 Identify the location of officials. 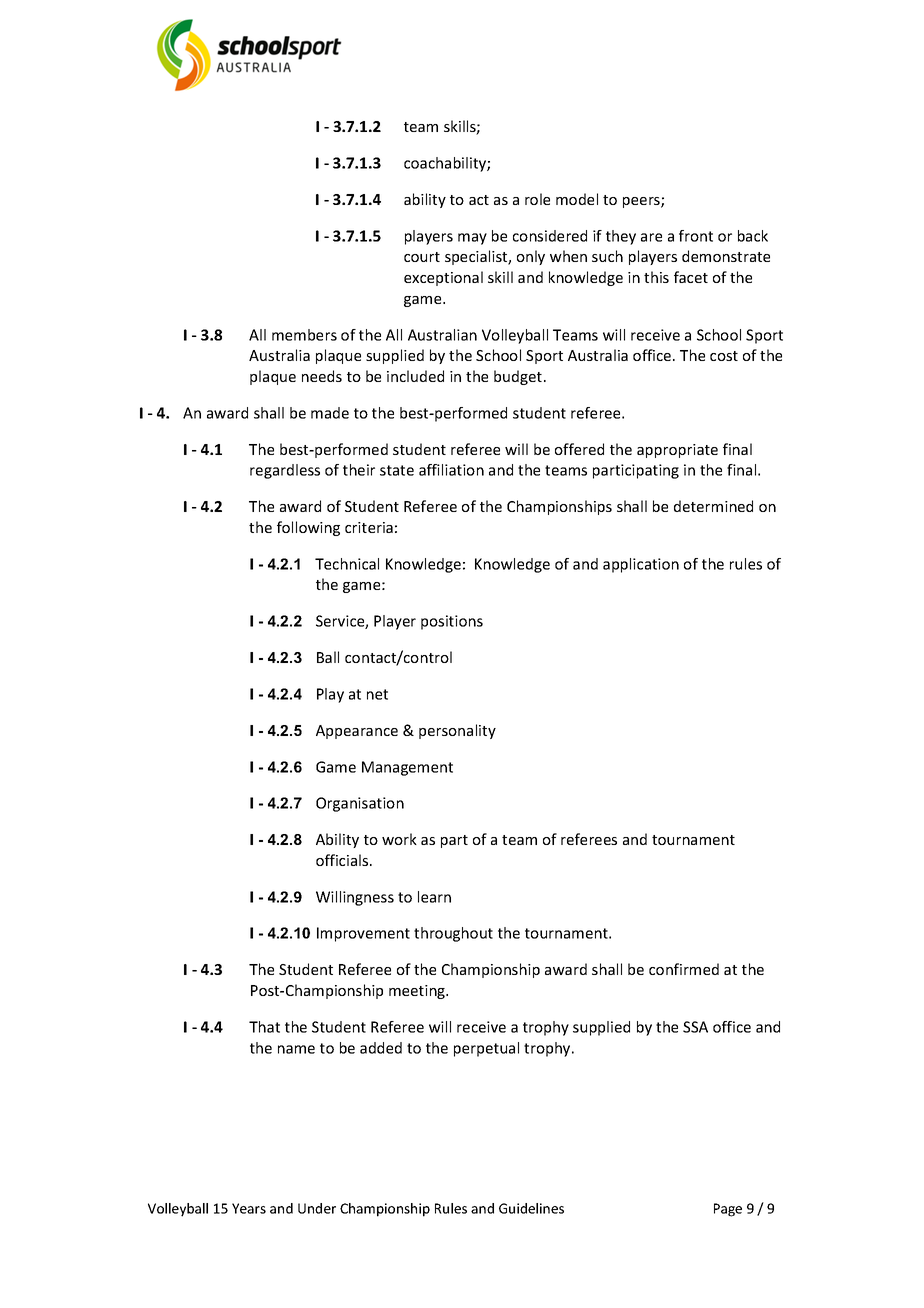
(343, 860).
